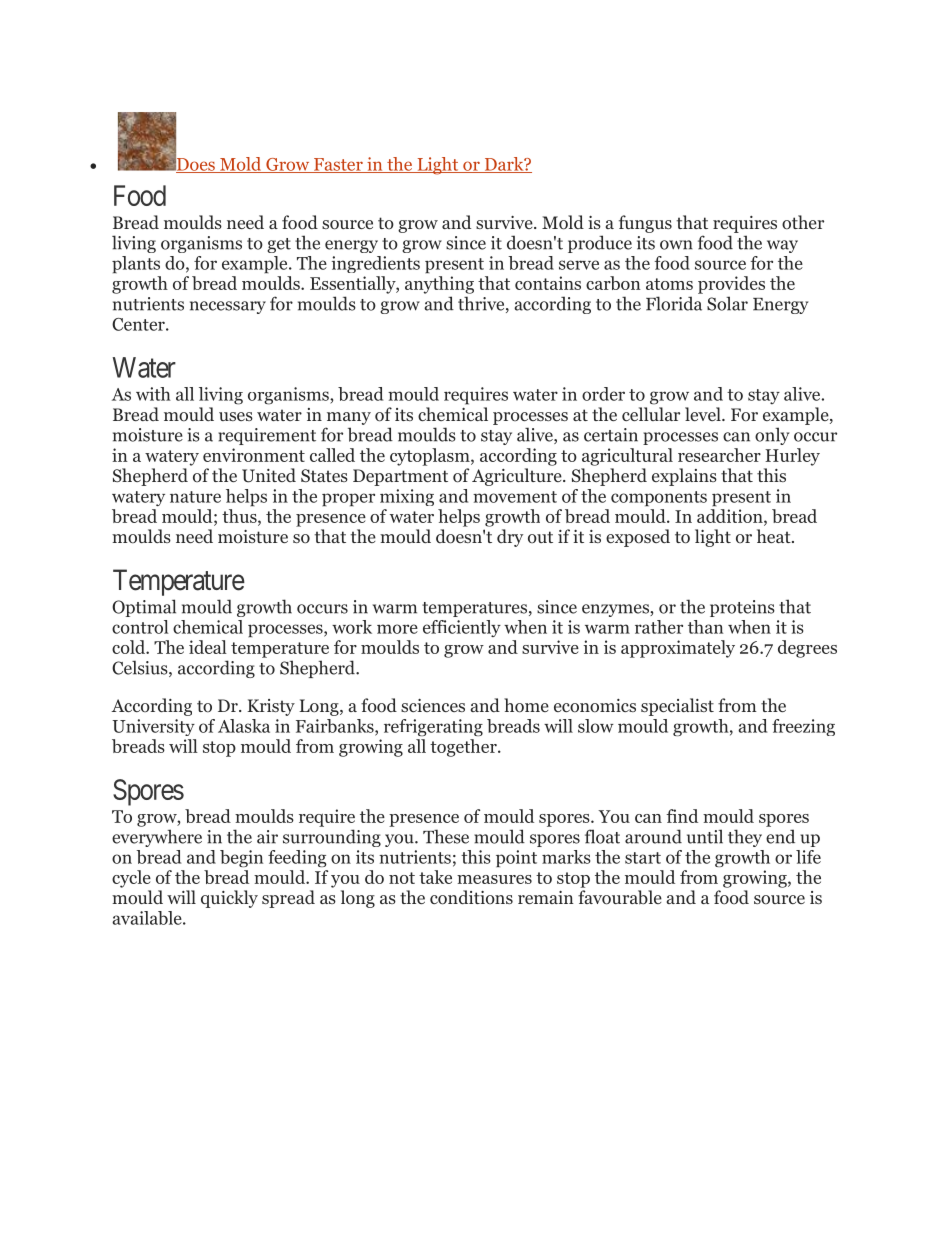  I want to click on Alaska, so click(244, 726).
